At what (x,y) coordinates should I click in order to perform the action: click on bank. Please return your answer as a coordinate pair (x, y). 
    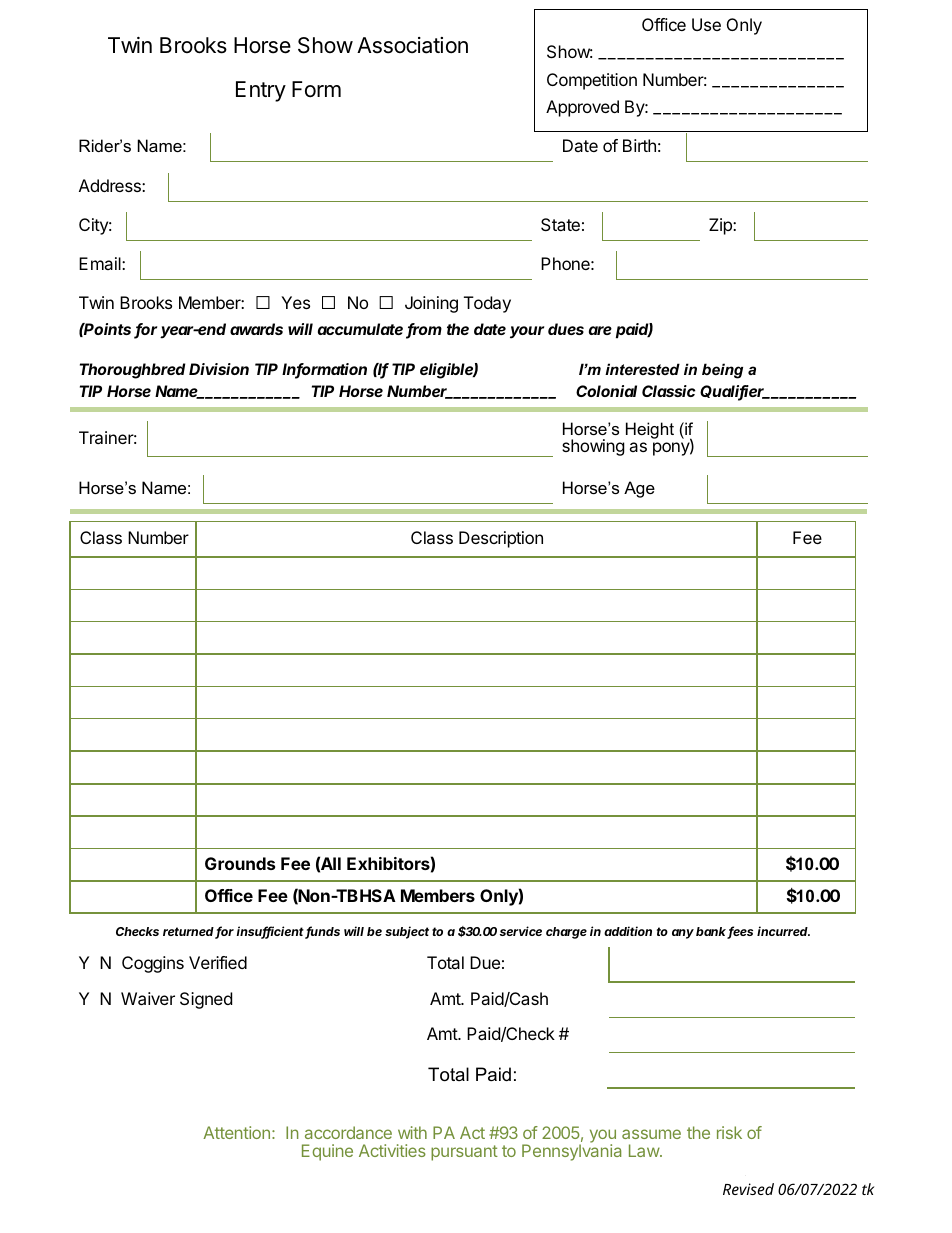
    Looking at the image, I should click on (712, 933).
